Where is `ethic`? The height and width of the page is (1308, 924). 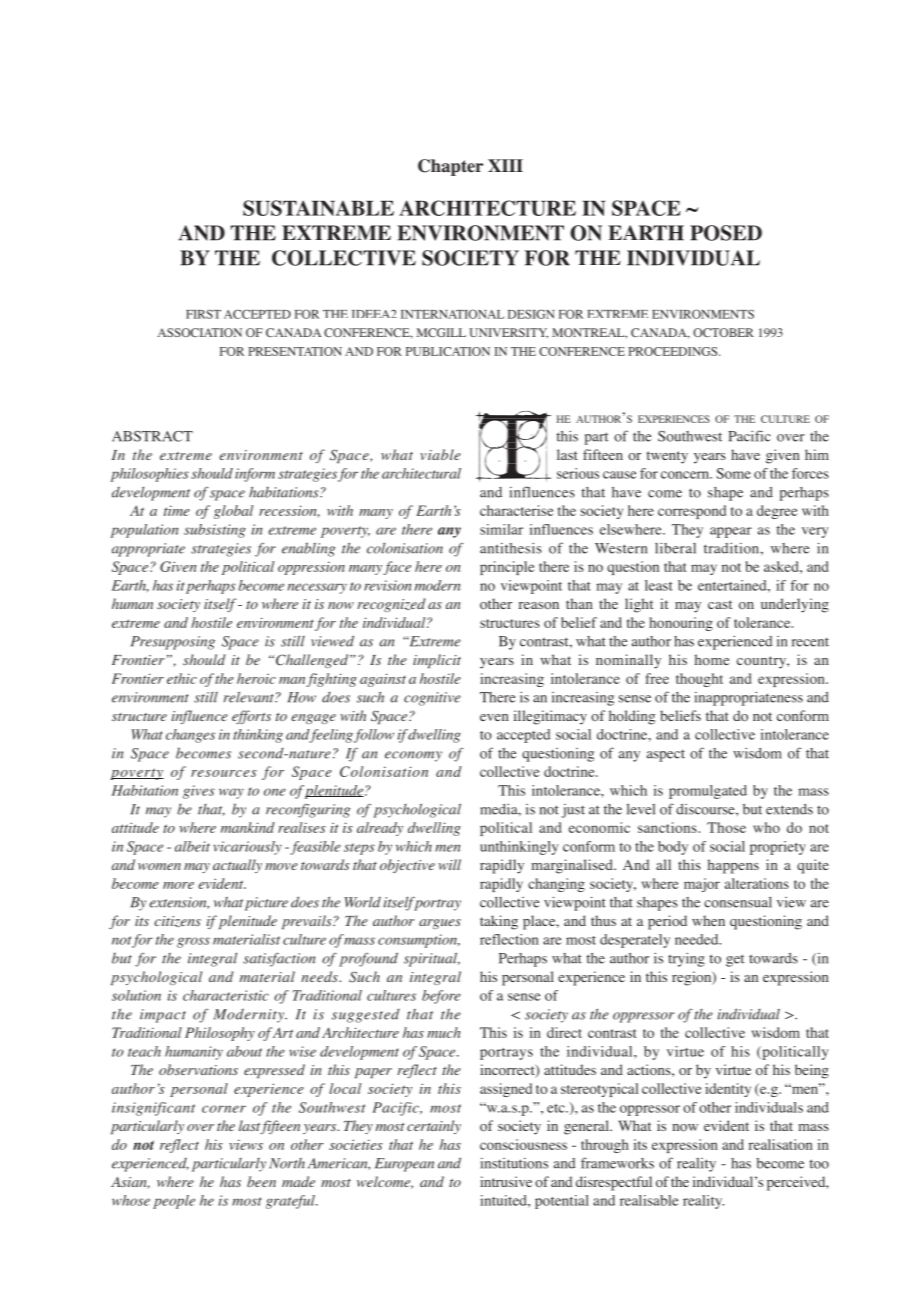 ethic is located at coordinates (182, 678).
